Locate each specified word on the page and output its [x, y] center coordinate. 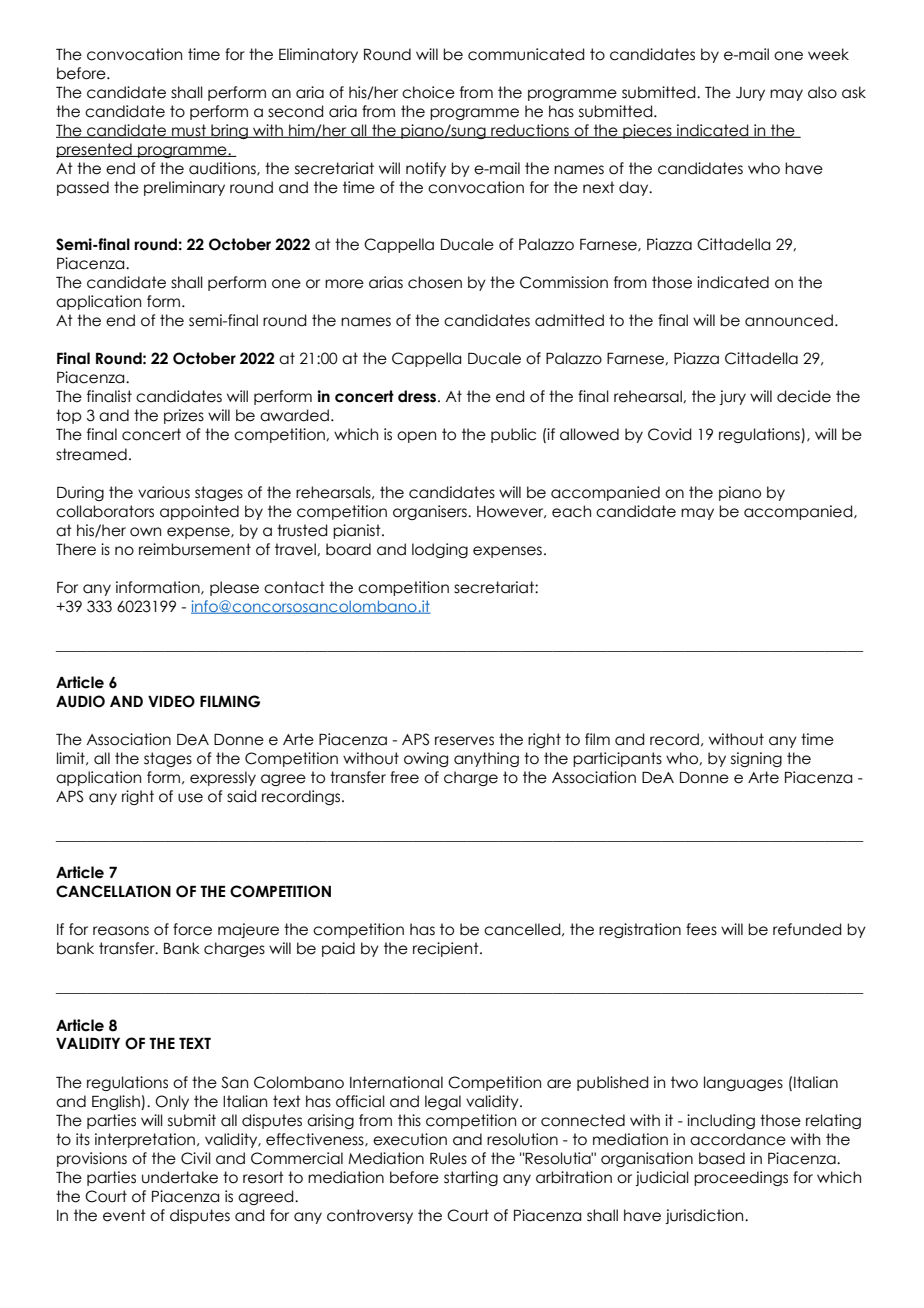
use [190, 798]
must [189, 131]
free [404, 777]
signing [756, 759]
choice [428, 92]
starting [471, 1178]
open [416, 437]
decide [804, 396]
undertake [180, 1177]
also [822, 92]
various [164, 492]
